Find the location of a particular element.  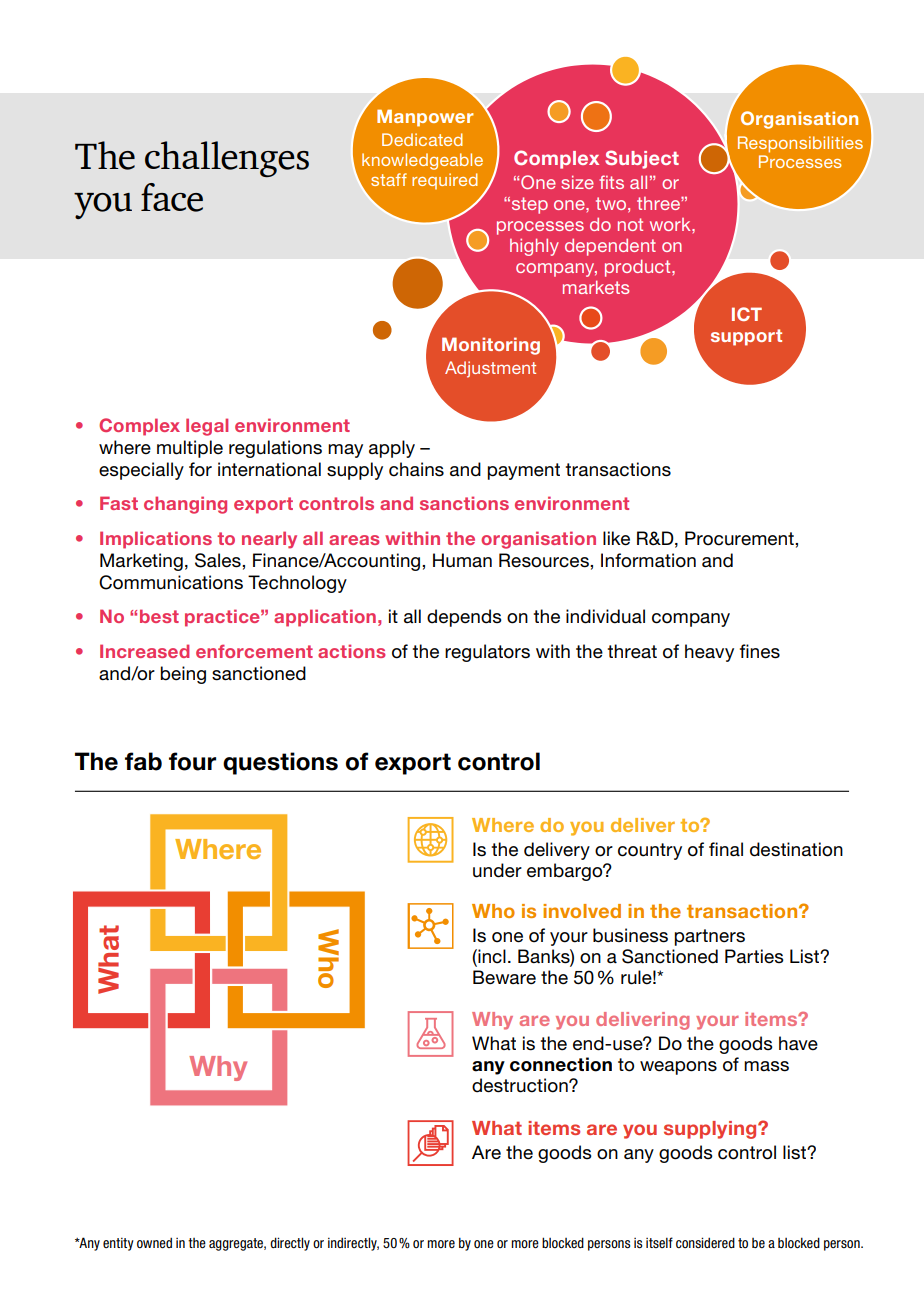

itself is located at coordinates (659, 1242).
